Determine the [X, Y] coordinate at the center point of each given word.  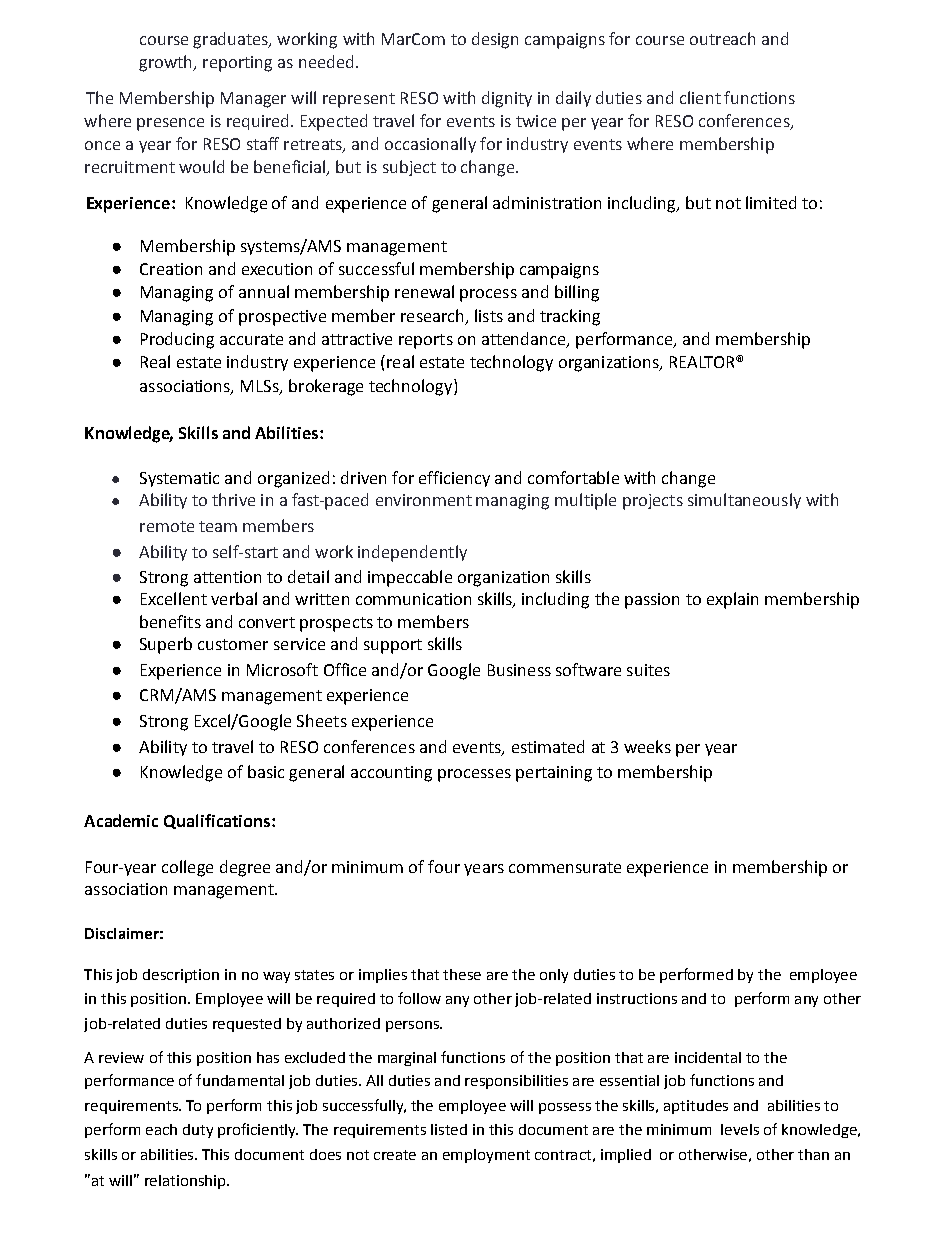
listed [449, 1129]
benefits [170, 621]
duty [198, 1131]
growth [167, 63]
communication [413, 599]
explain [732, 600]
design [495, 40]
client [700, 97]
